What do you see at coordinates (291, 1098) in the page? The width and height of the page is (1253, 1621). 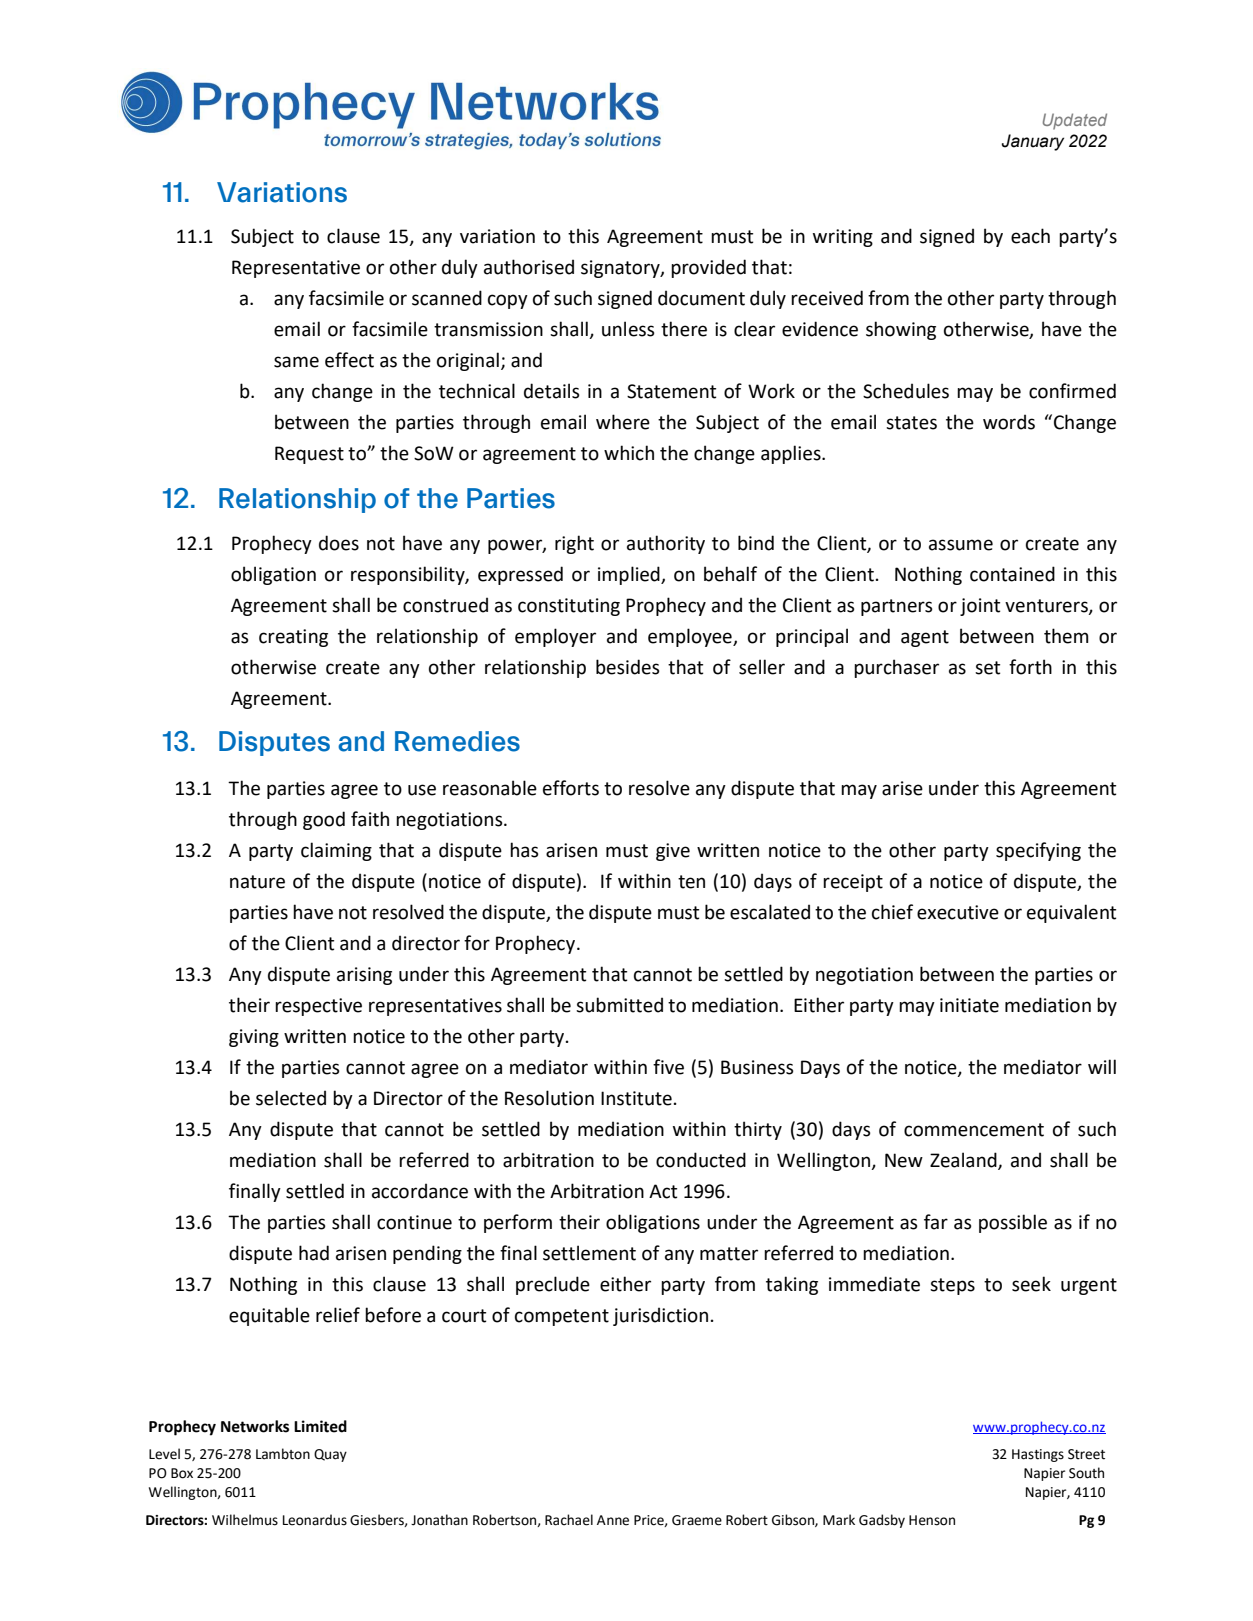 I see `selected` at bounding box center [291, 1098].
